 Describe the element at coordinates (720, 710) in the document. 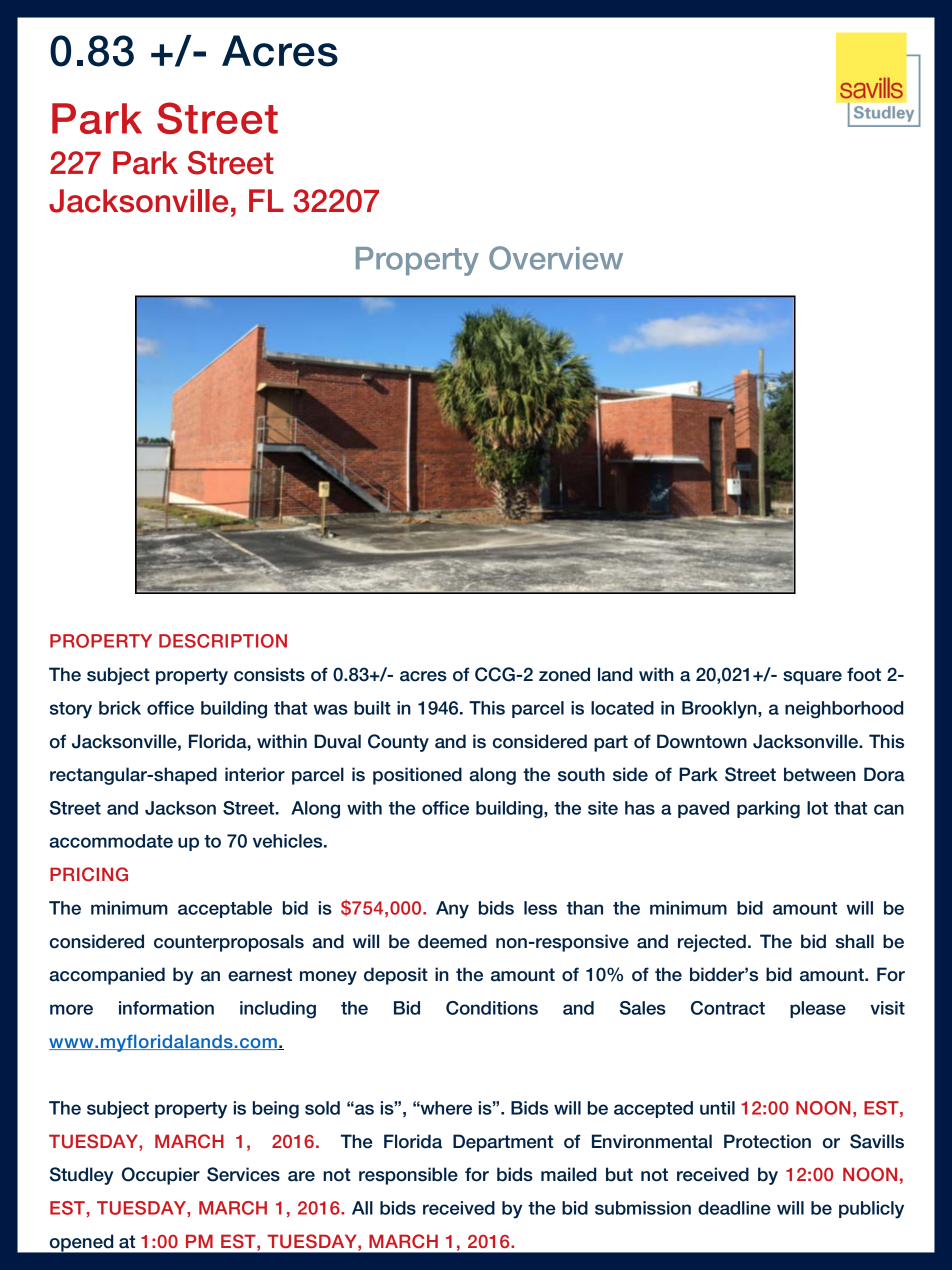

I see `Brooklyn` at that location.
